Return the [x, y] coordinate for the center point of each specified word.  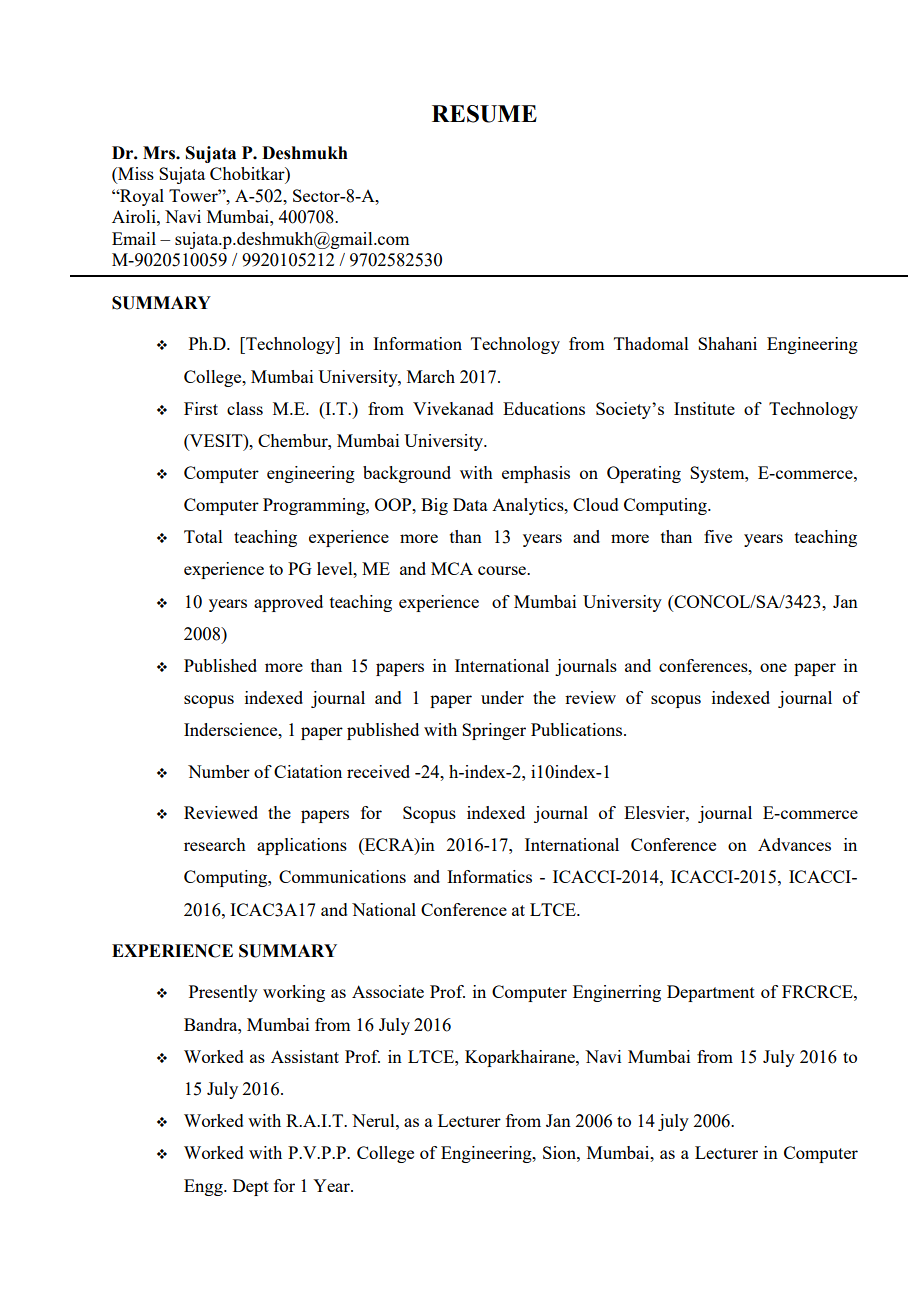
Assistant [305, 1056]
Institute [704, 408]
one [773, 667]
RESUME [484, 114]
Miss [135, 175]
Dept [251, 1187]
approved [288, 603]
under [502, 697]
